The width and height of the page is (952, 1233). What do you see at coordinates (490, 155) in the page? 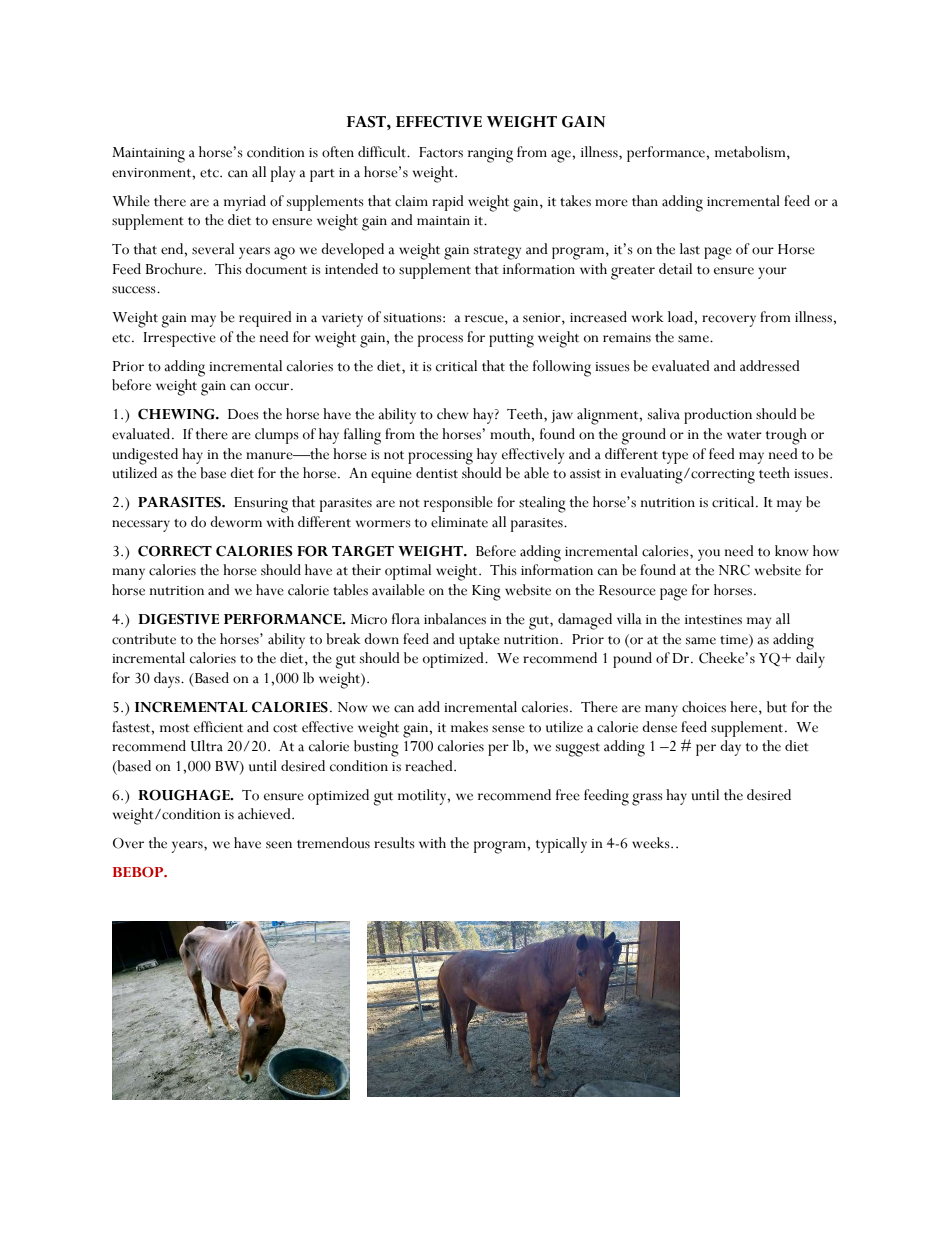
I see `ranging` at bounding box center [490, 155].
